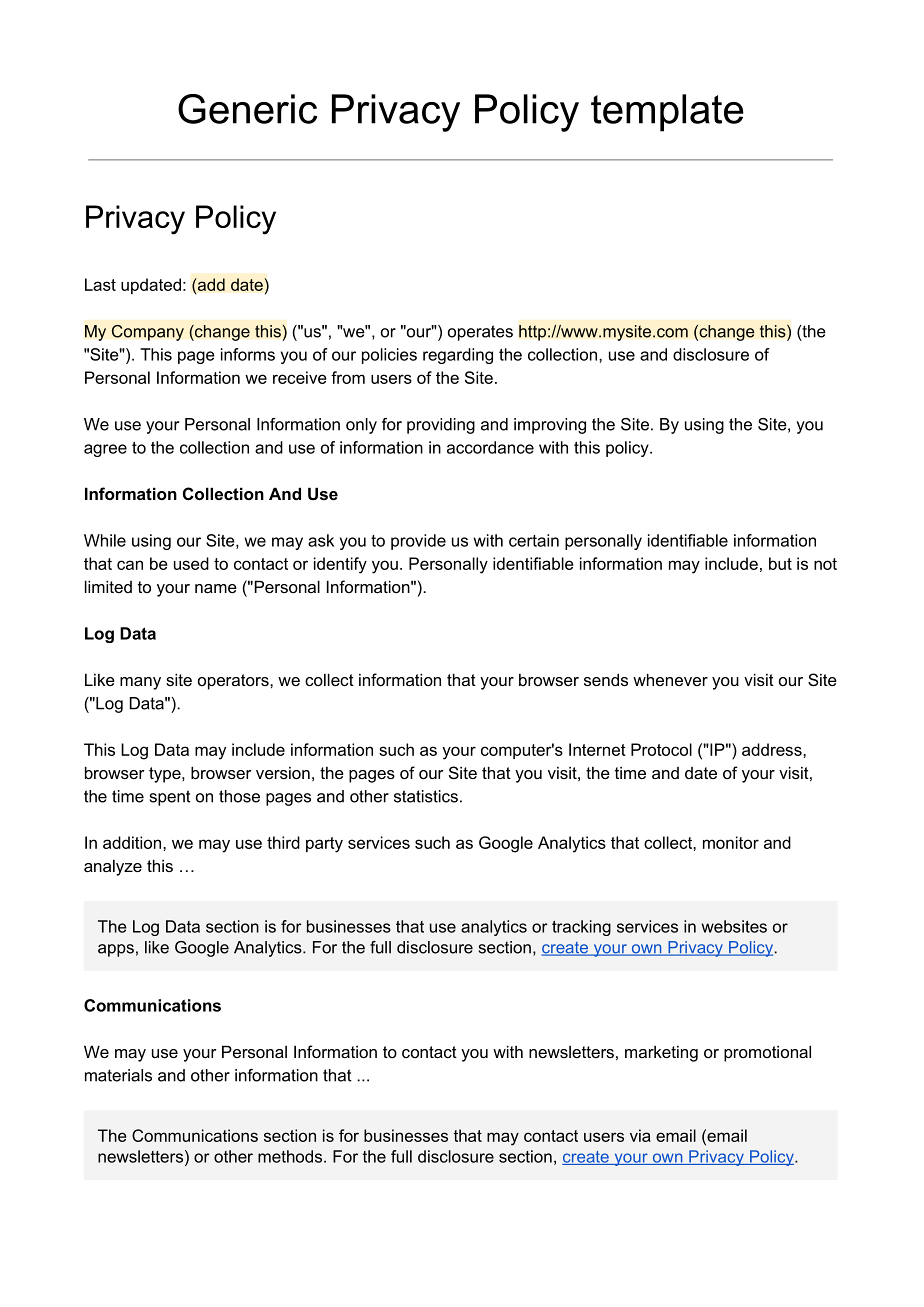 The width and height of the document is (924, 1307). I want to click on name, so click(216, 588).
